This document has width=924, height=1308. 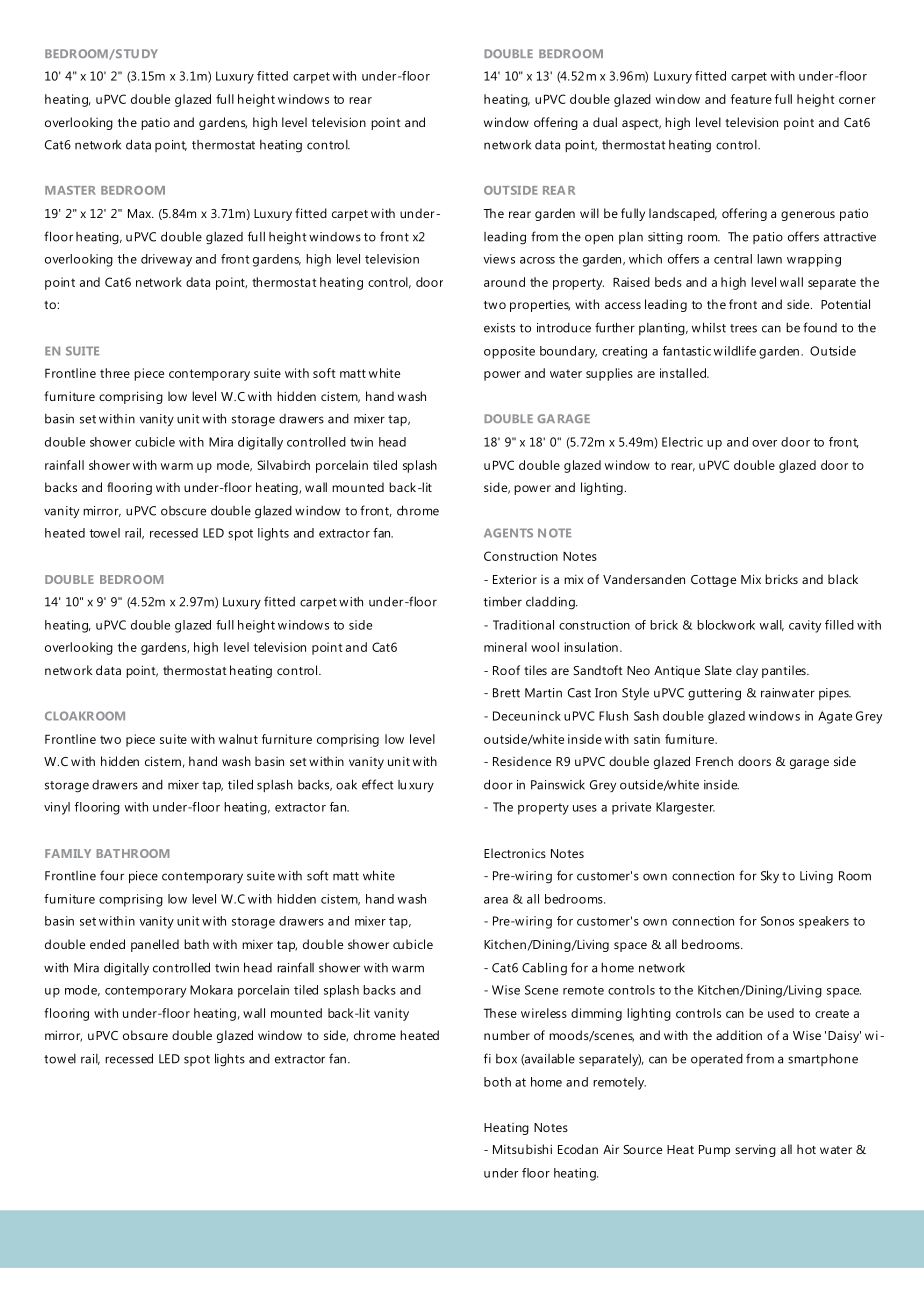 What do you see at coordinates (497, 1082) in the document?
I see `both` at bounding box center [497, 1082].
